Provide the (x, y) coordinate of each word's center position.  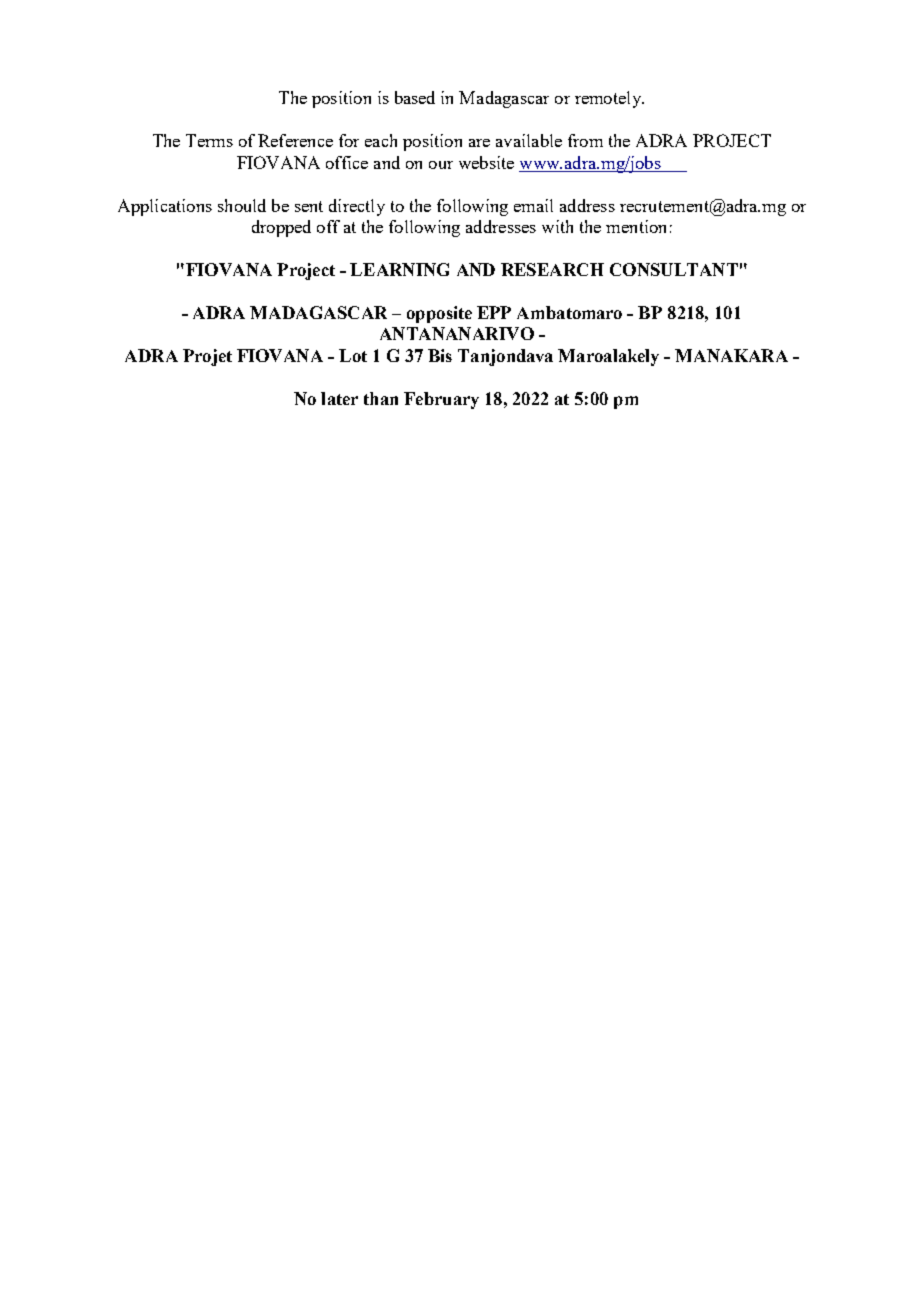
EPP (494, 312)
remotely (609, 99)
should (242, 205)
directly (357, 207)
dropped (281, 228)
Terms (209, 140)
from (585, 140)
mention (636, 226)
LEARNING (399, 269)
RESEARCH (552, 269)
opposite (439, 314)
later (339, 398)
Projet (207, 357)
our (441, 165)
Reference (295, 140)
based (415, 97)
